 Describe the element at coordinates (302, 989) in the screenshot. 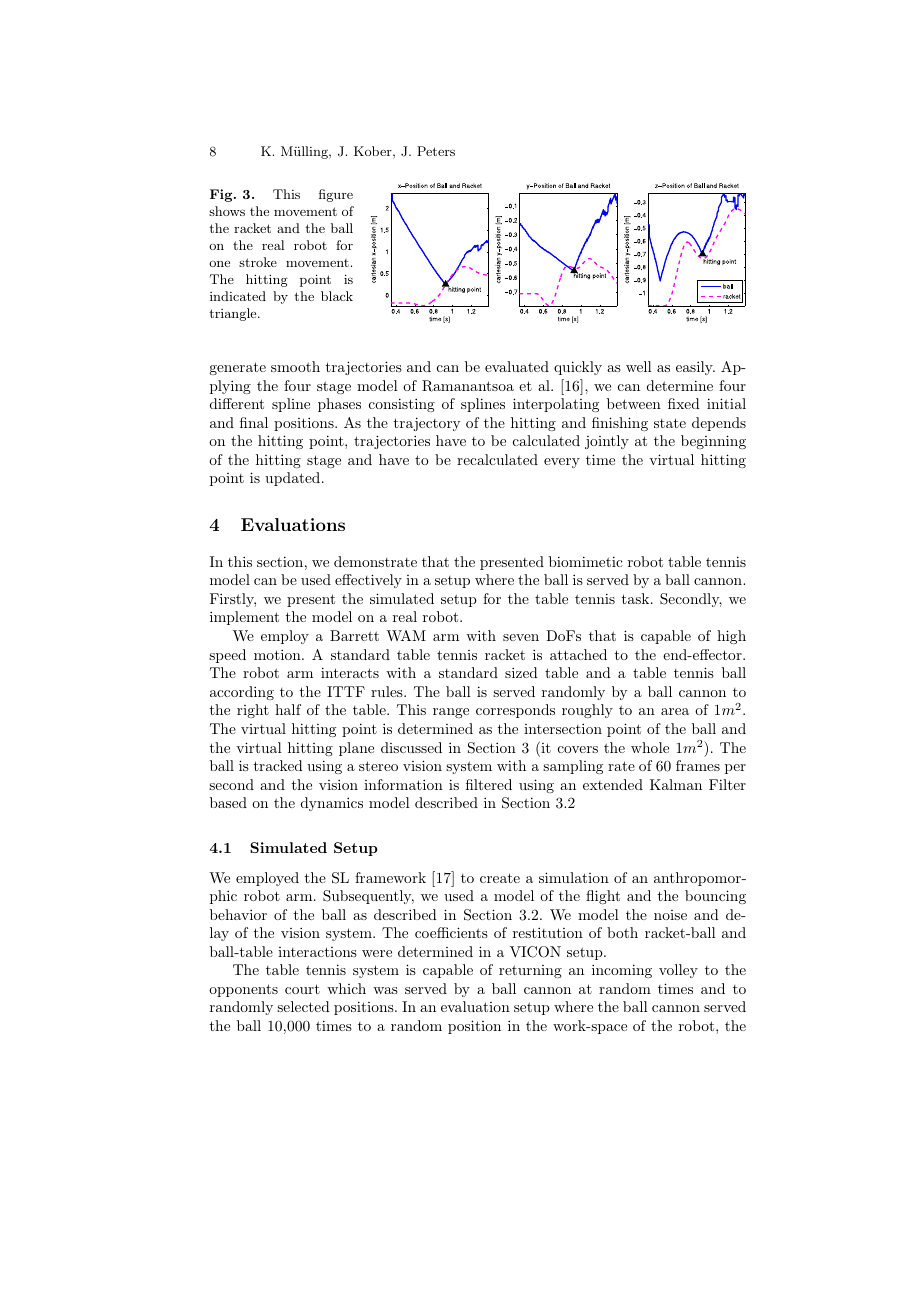

I see `court` at that location.
